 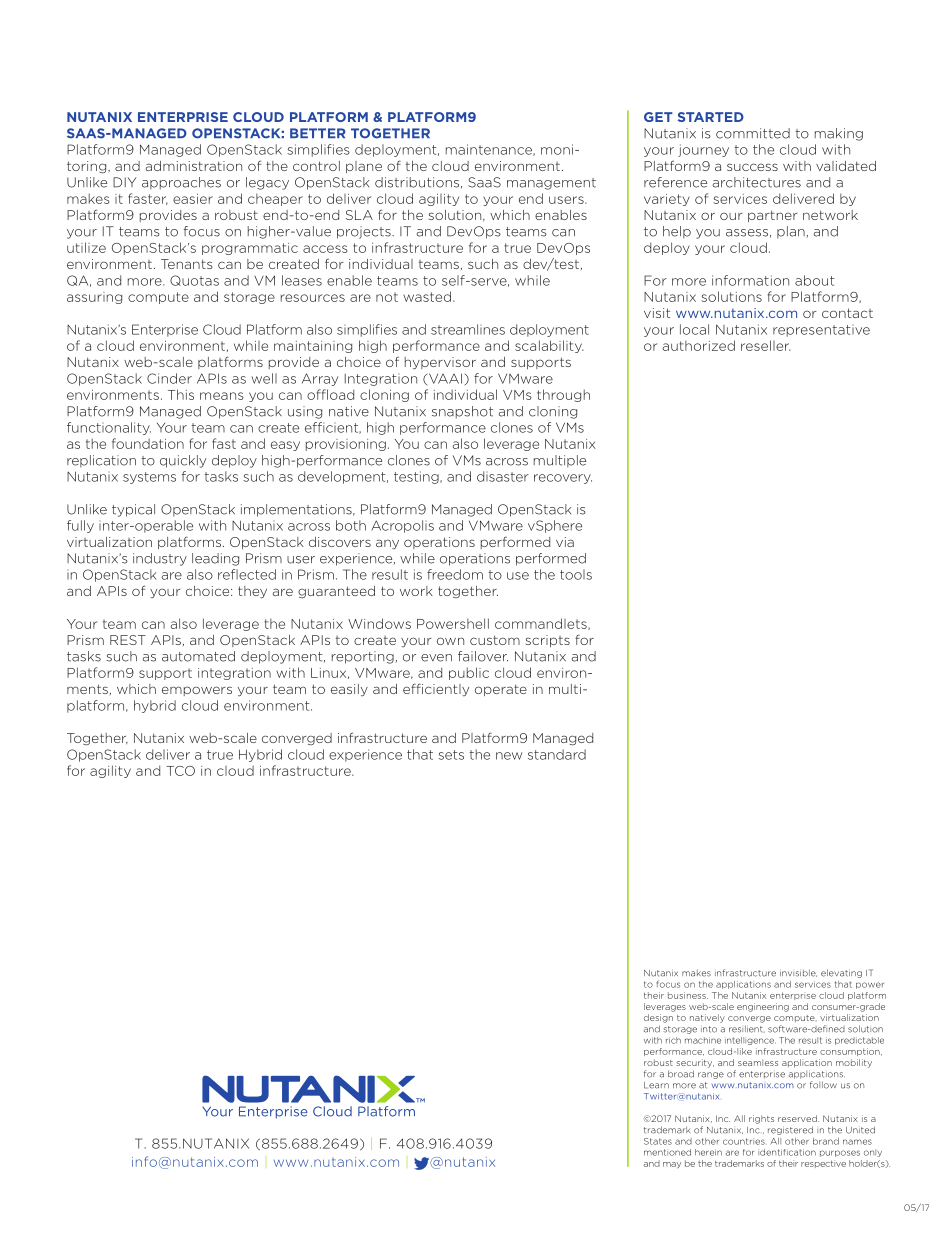 I want to click on maintenance, so click(x=490, y=150).
